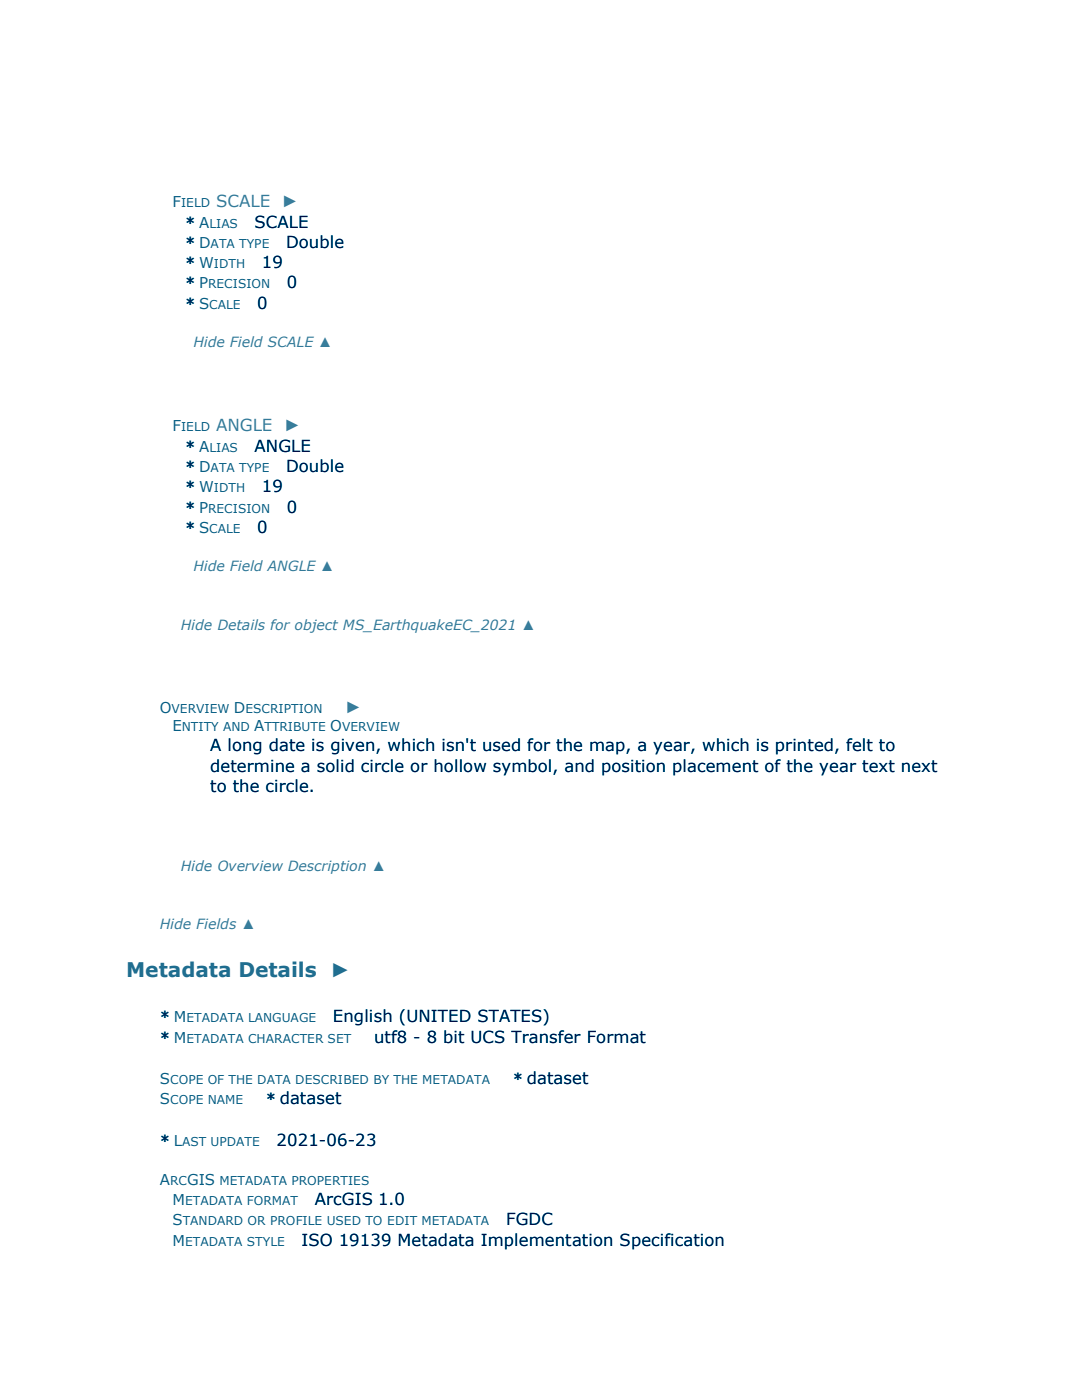  Describe the element at coordinates (608, 748) in the document. I see `map` at that location.
